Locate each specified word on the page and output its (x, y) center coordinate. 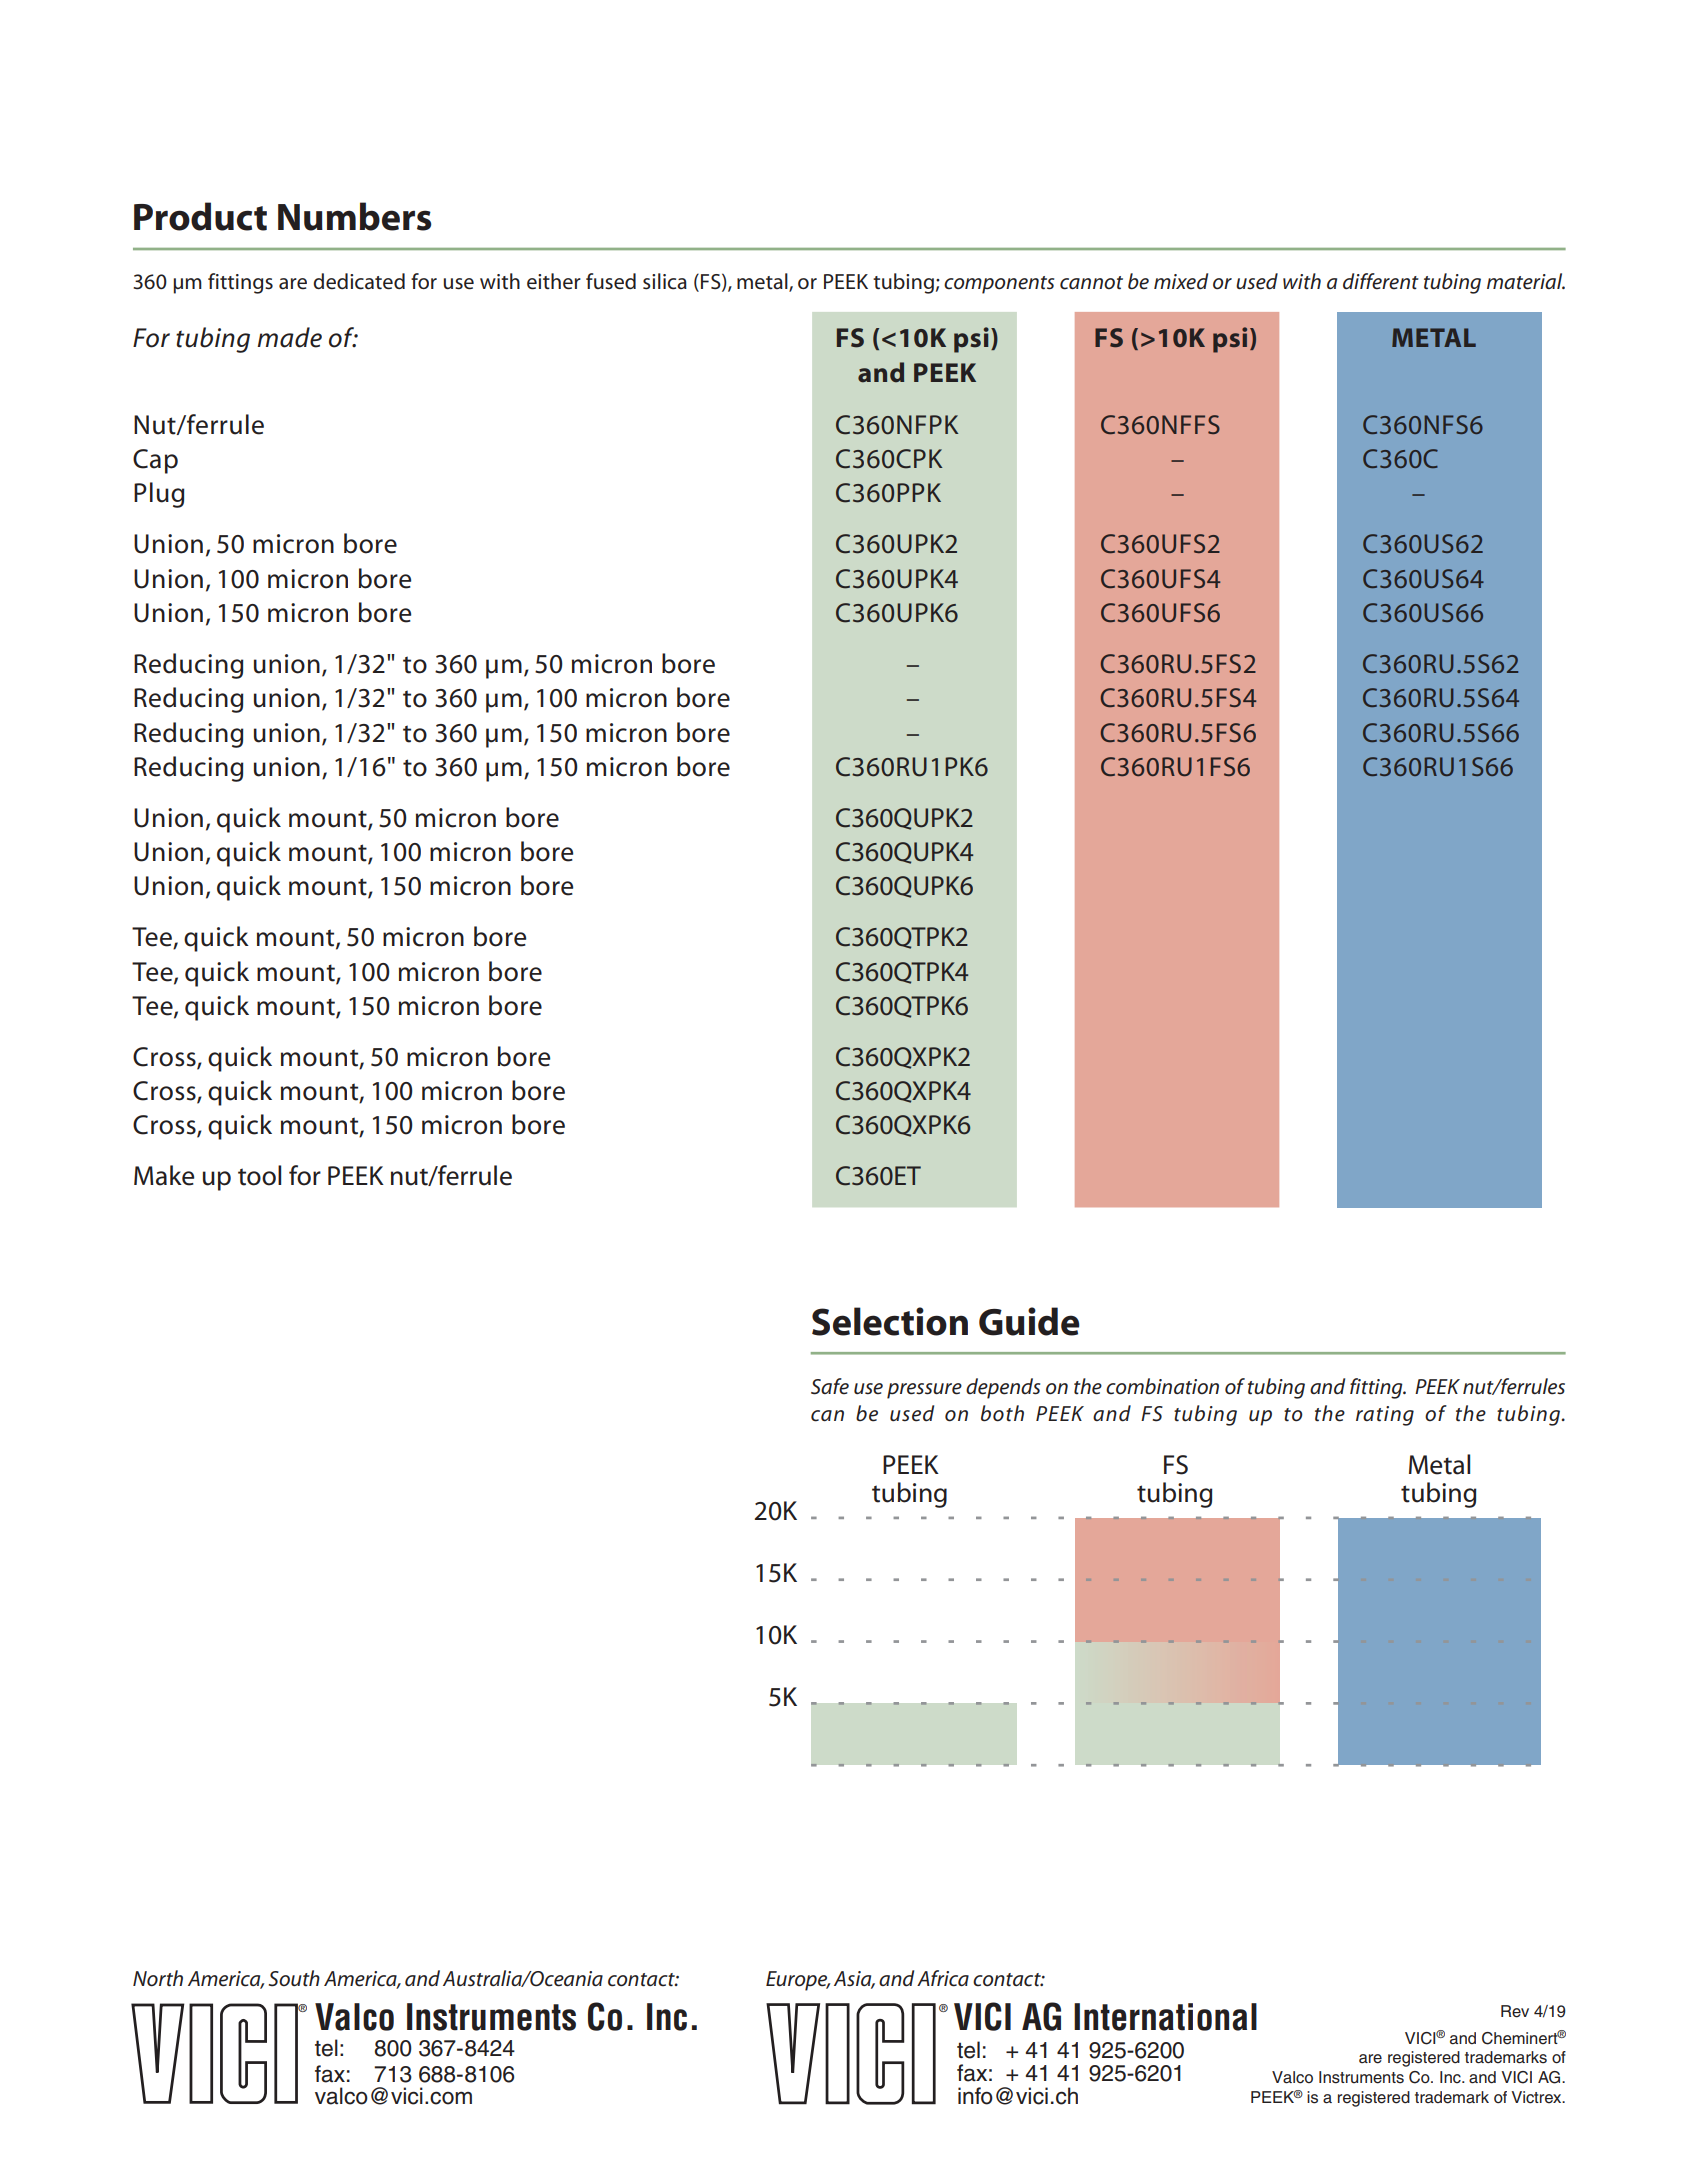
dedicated (359, 281)
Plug (159, 495)
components (999, 285)
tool (259, 1175)
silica (665, 281)
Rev (1515, 2011)
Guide (1029, 1321)
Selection (890, 1321)
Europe (798, 1981)
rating (1385, 1416)
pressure (924, 1391)
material (1526, 281)
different (1381, 281)
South (294, 1978)
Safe (830, 1386)
